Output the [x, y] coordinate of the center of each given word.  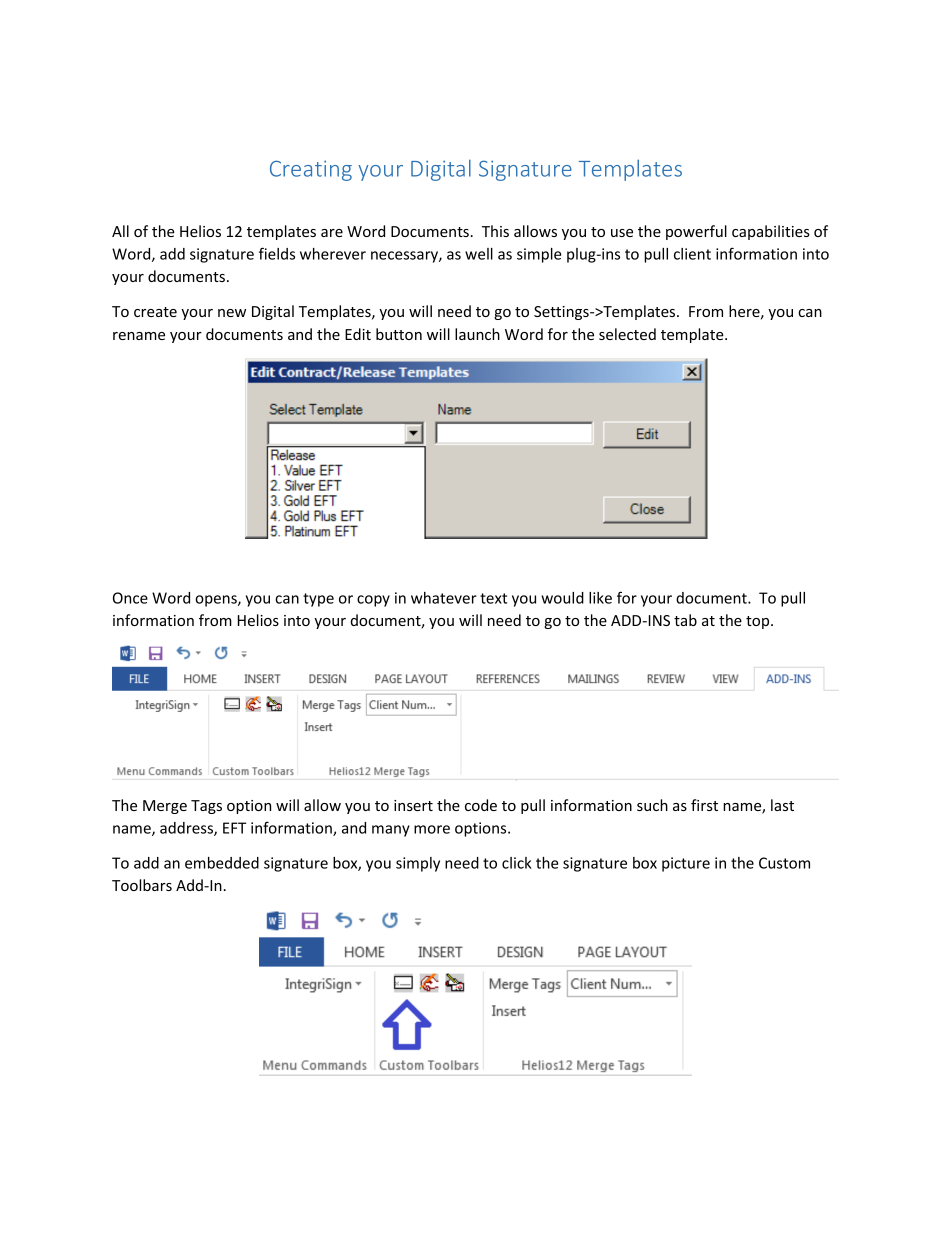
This [495, 231]
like [600, 598]
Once [130, 598]
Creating [311, 170]
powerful [696, 232]
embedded [222, 863]
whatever [444, 598]
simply [418, 864]
